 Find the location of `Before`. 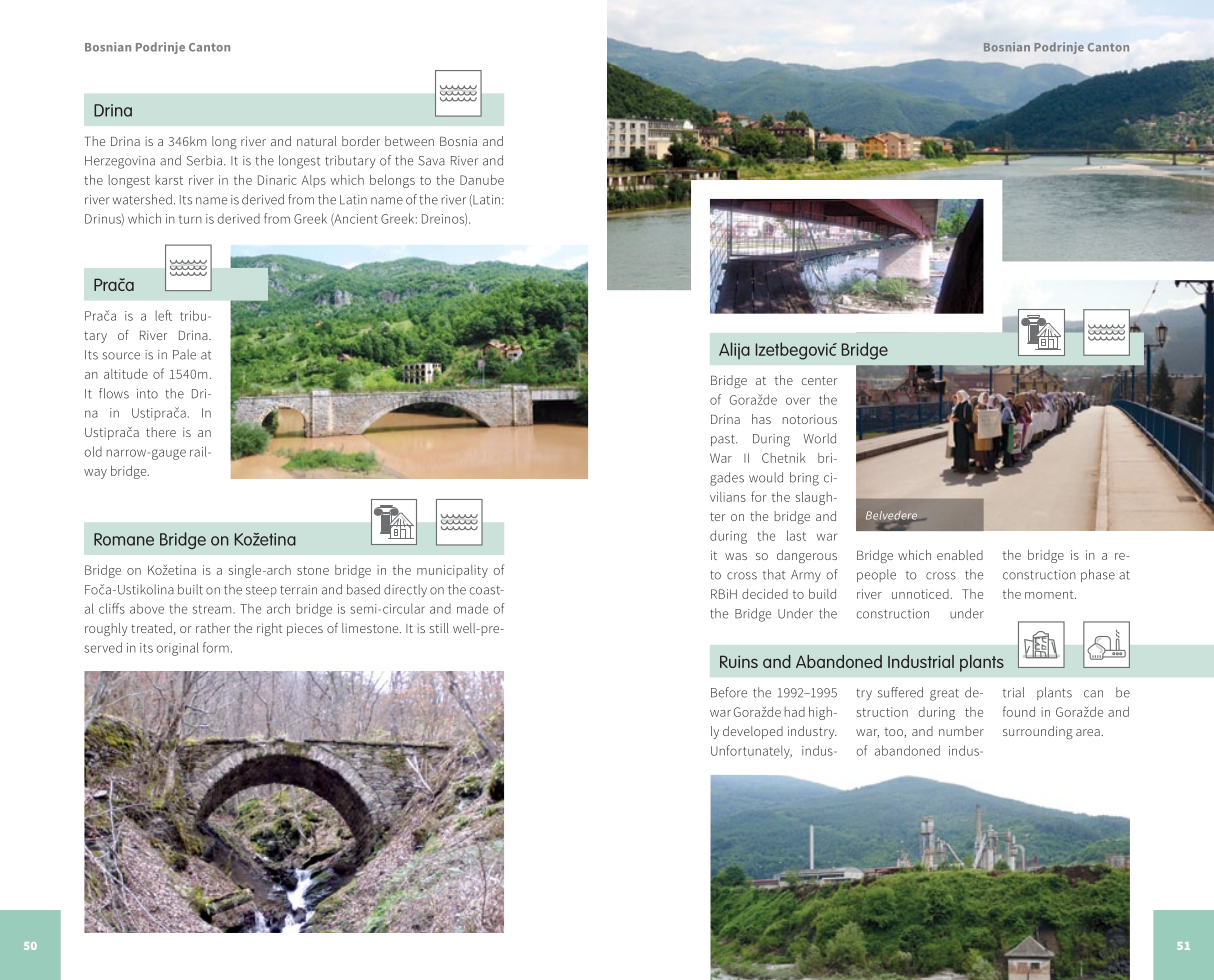

Before is located at coordinates (729, 692).
